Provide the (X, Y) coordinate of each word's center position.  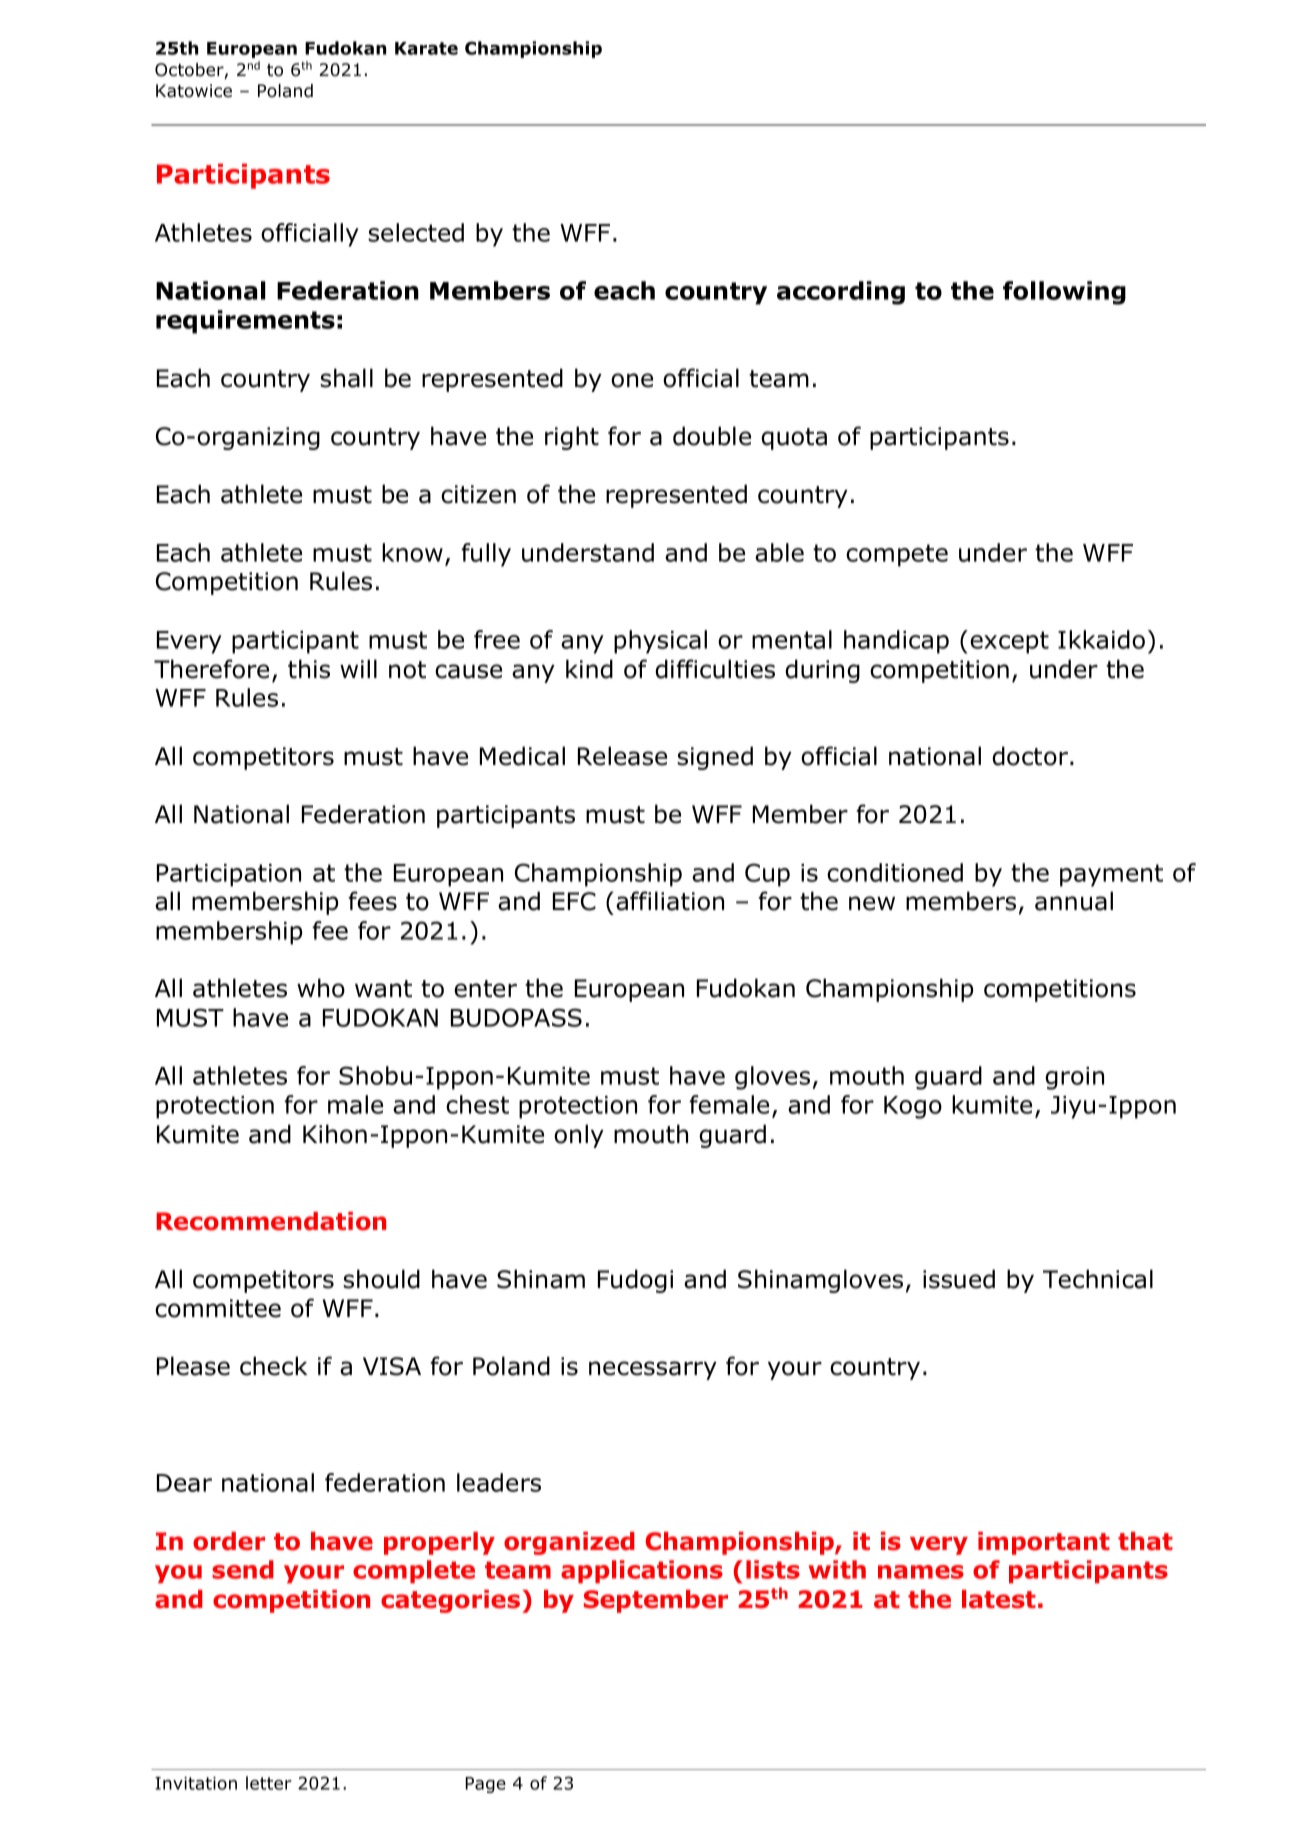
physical (660, 642)
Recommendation (271, 1221)
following (1064, 293)
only (579, 1136)
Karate (426, 48)
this (309, 669)
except (1009, 642)
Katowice (194, 91)
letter (269, 1783)
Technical (1098, 1279)
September (656, 1601)
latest (999, 1599)
